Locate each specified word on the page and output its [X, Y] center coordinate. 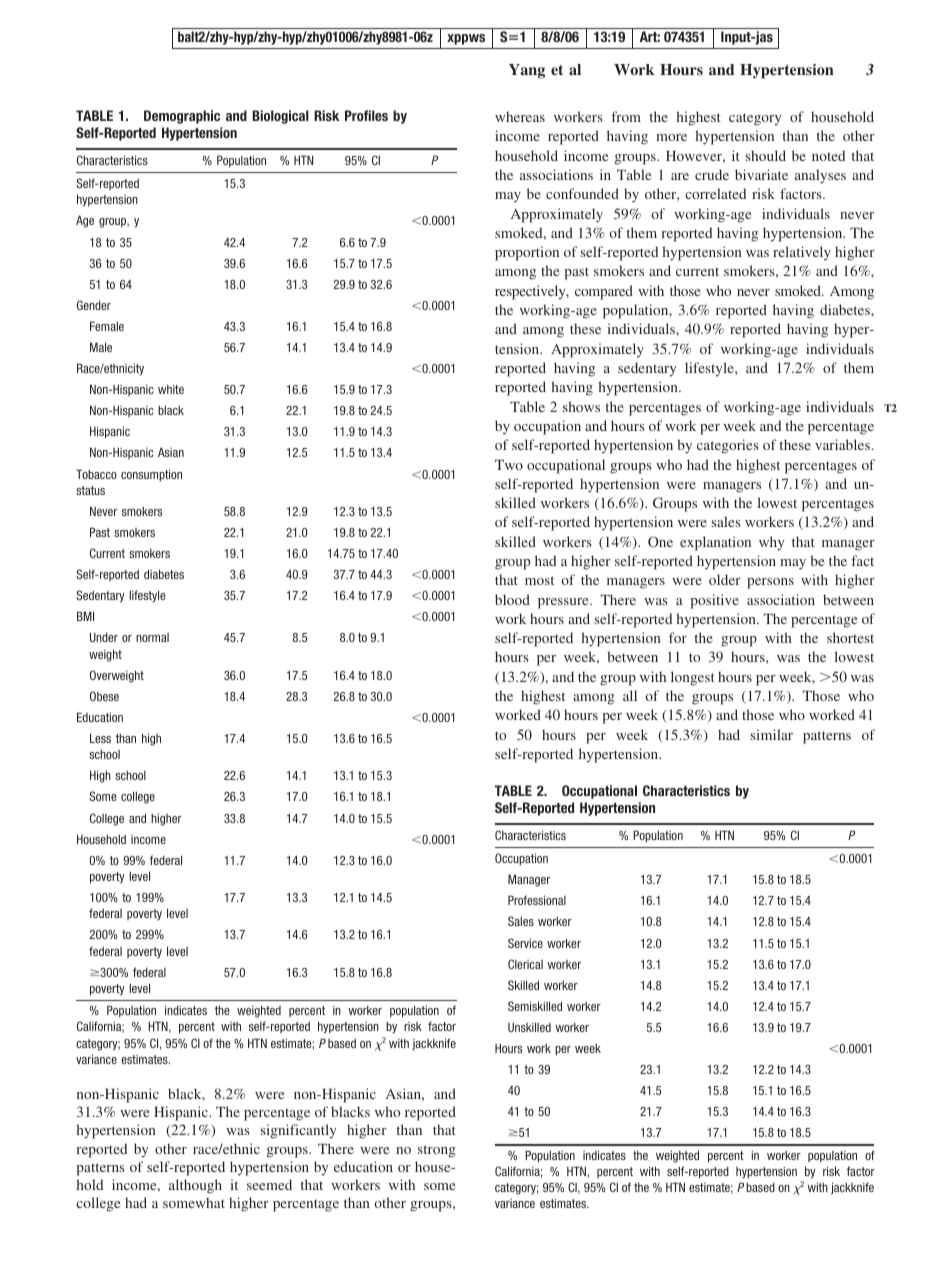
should [766, 155]
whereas [520, 116]
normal [152, 637]
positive [714, 601]
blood [512, 599]
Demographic [182, 117]
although [195, 1186]
